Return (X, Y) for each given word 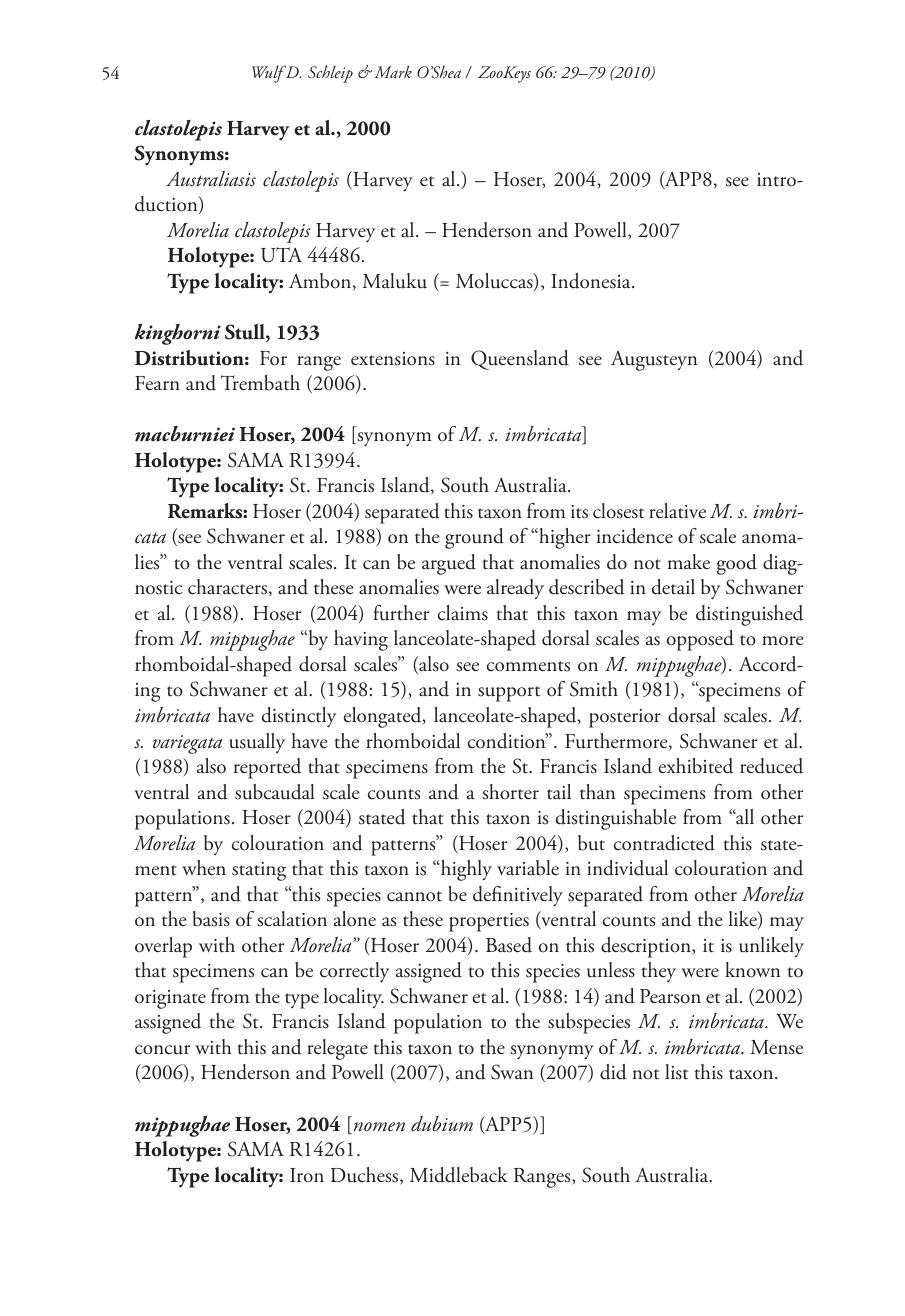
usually (257, 743)
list (676, 1072)
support (509, 694)
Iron (307, 1175)
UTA (281, 255)
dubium (442, 1124)
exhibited (696, 766)
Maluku (395, 281)
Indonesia (592, 281)
